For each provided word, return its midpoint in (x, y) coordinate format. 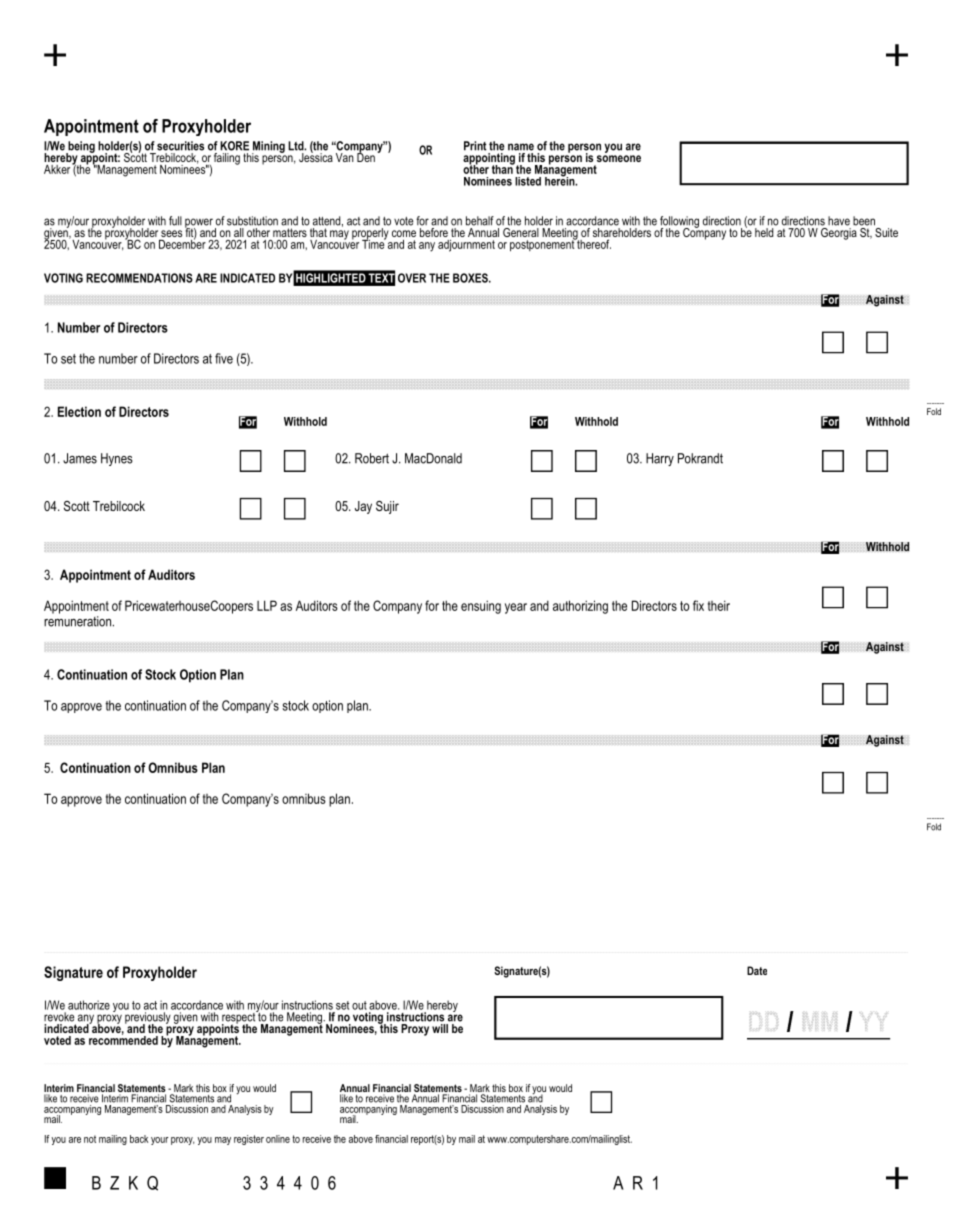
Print (475, 146)
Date (757, 970)
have (839, 221)
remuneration (77, 620)
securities (180, 146)
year (516, 608)
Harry (660, 459)
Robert (372, 458)
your (160, 1141)
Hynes (117, 459)
